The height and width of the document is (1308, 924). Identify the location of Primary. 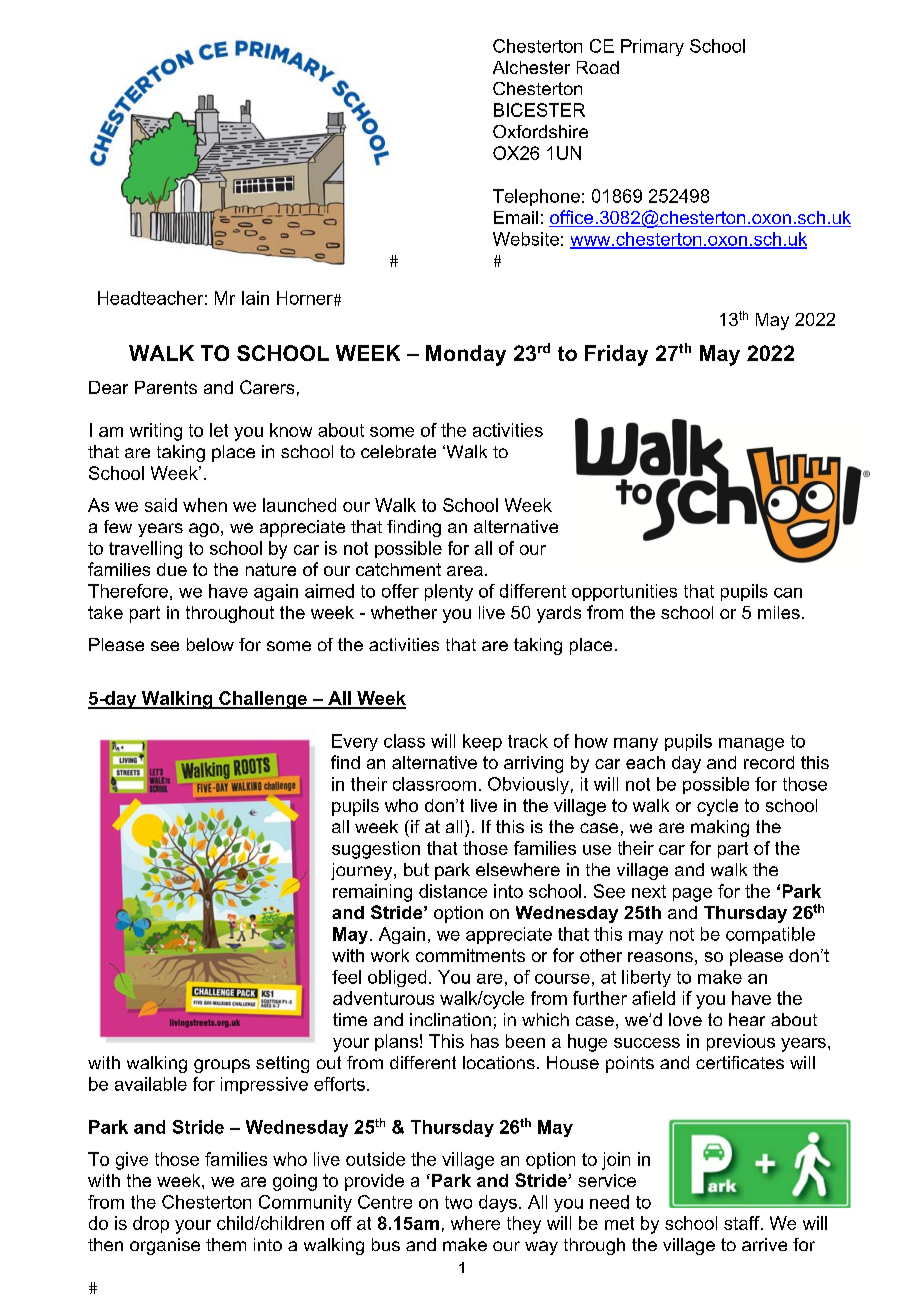
(652, 47).
